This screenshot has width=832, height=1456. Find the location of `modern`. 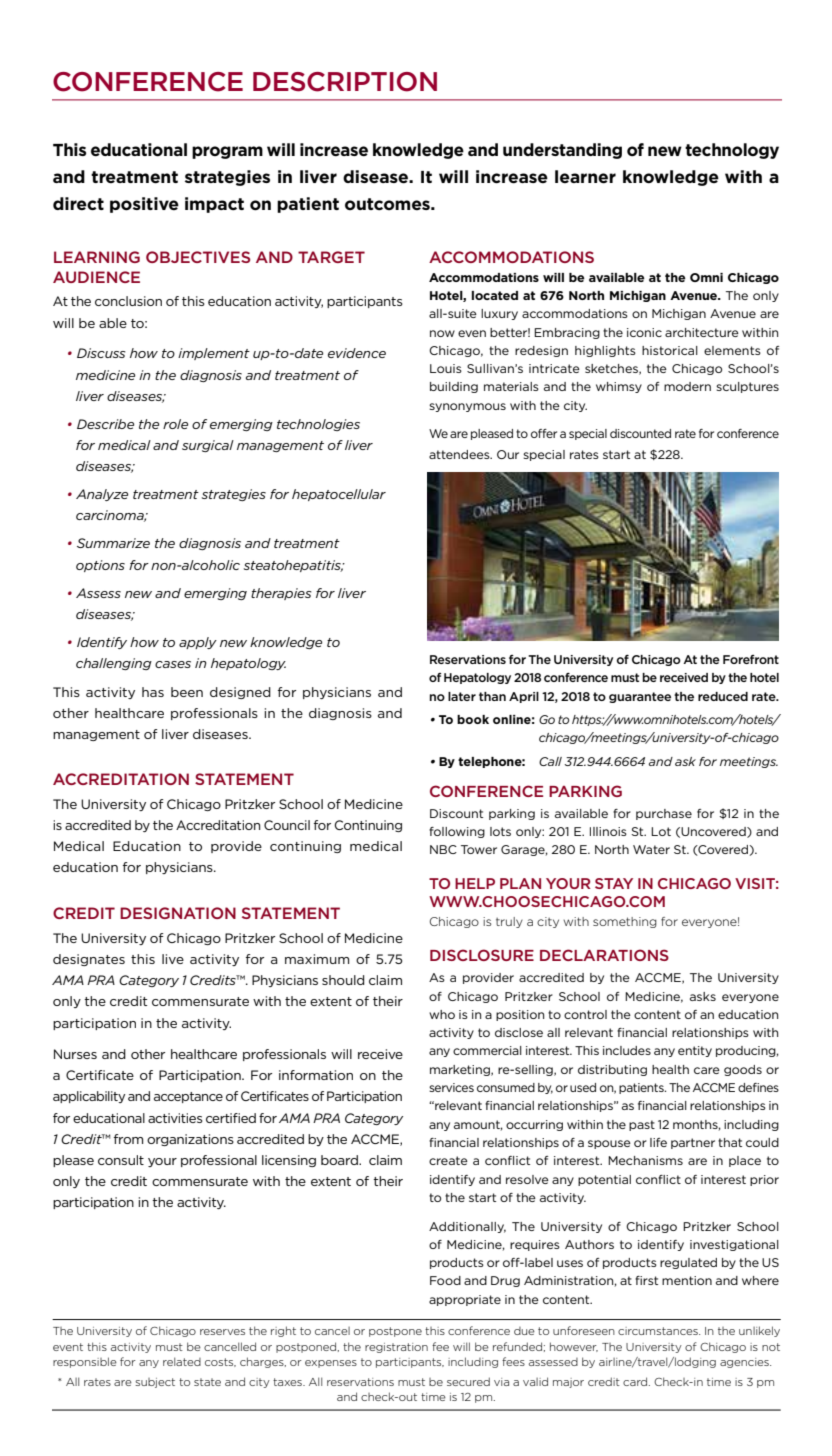

modern is located at coordinates (687, 386).
